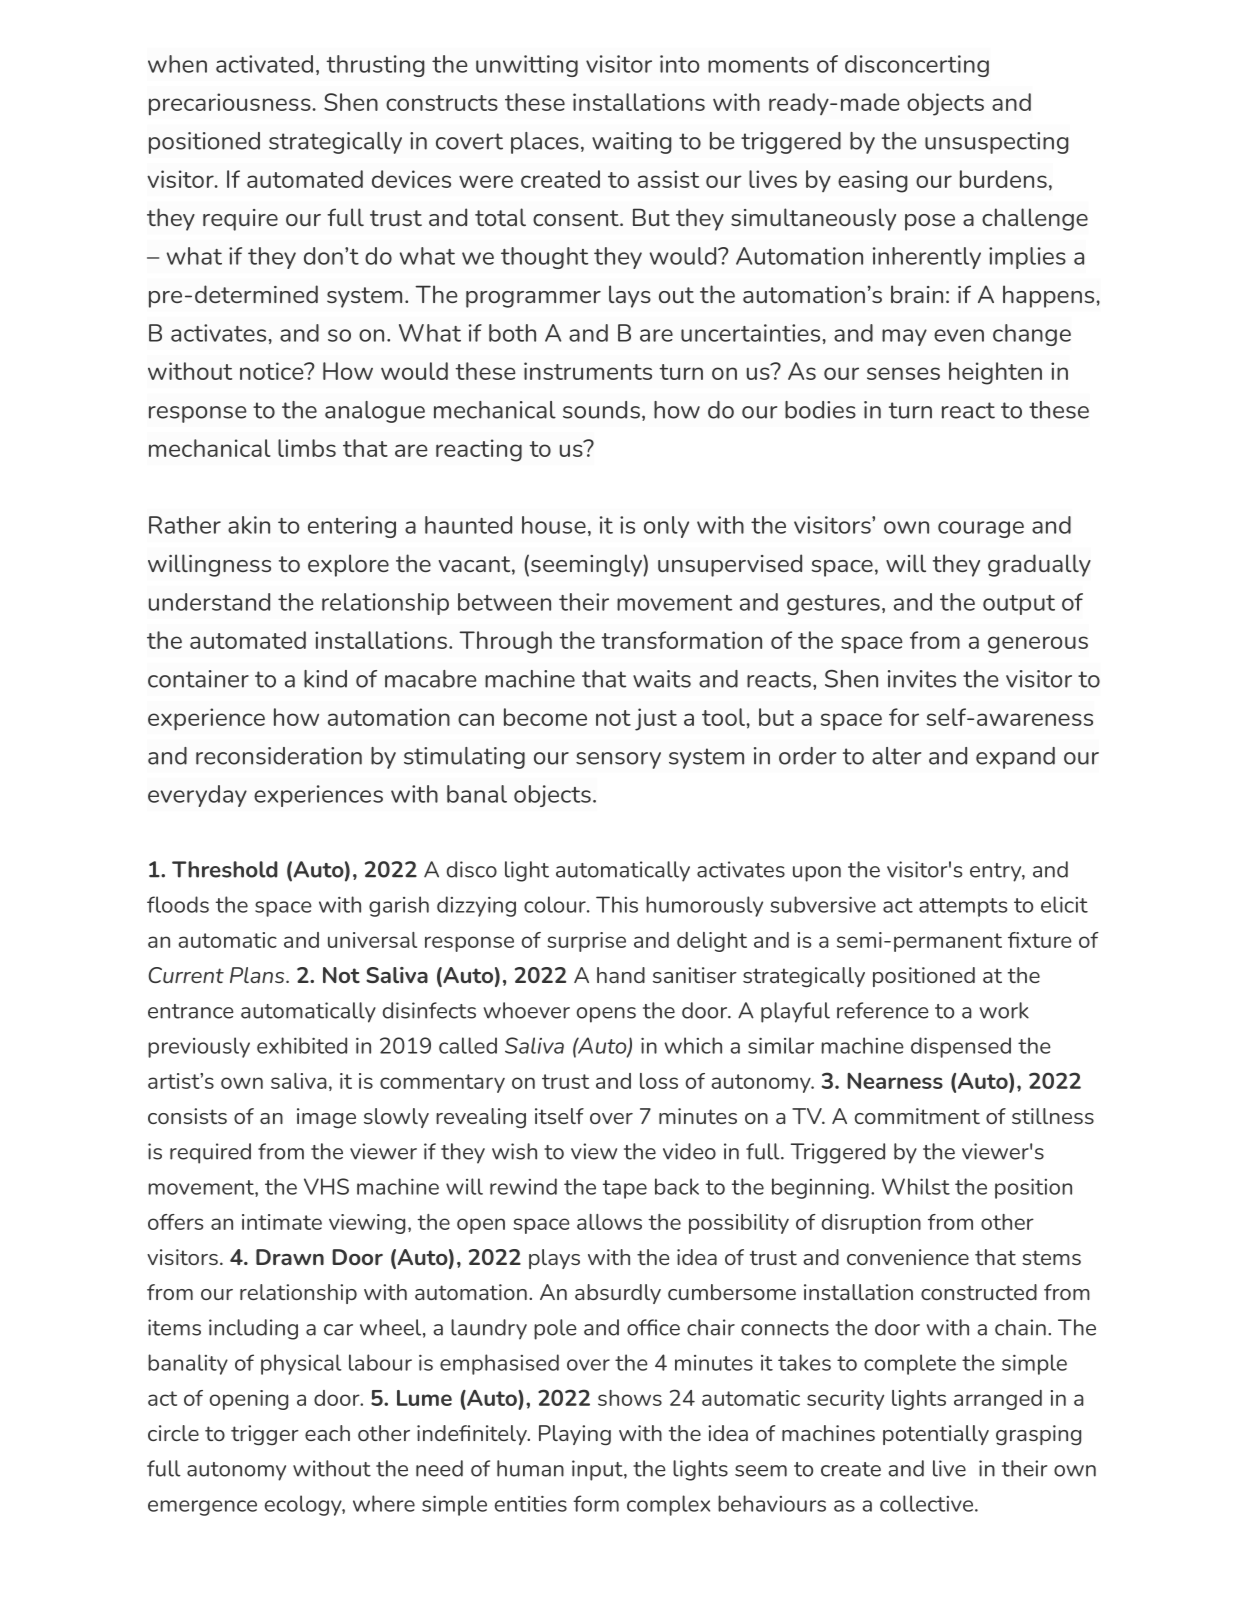 The width and height of the page is (1250, 1617). I want to click on each, so click(327, 1433).
